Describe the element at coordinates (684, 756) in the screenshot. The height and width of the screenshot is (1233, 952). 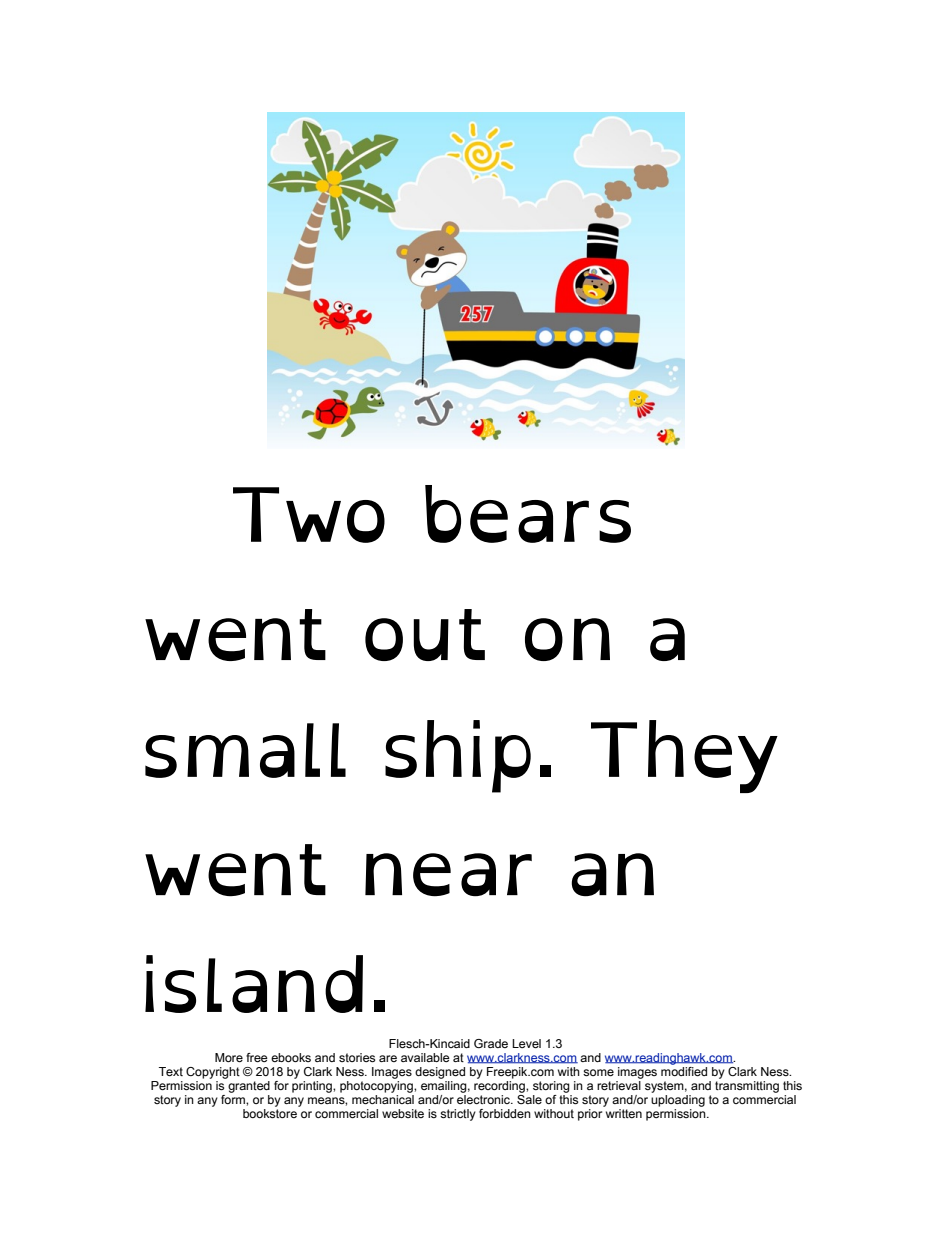
I see `They` at that location.
